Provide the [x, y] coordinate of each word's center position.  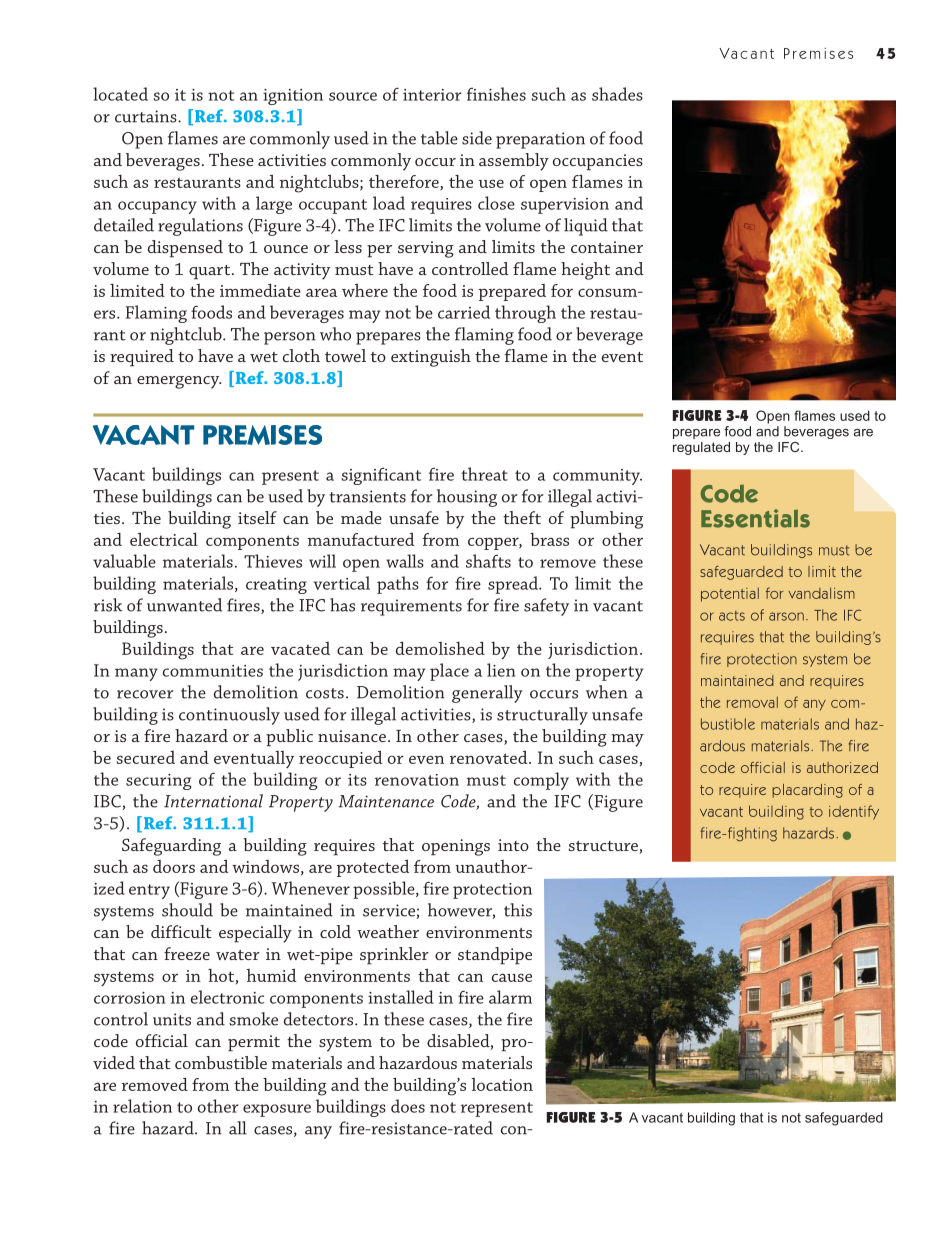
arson [786, 616]
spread [514, 585]
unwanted [184, 605]
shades [617, 94]
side [477, 138]
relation [142, 1106]
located [120, 94]
